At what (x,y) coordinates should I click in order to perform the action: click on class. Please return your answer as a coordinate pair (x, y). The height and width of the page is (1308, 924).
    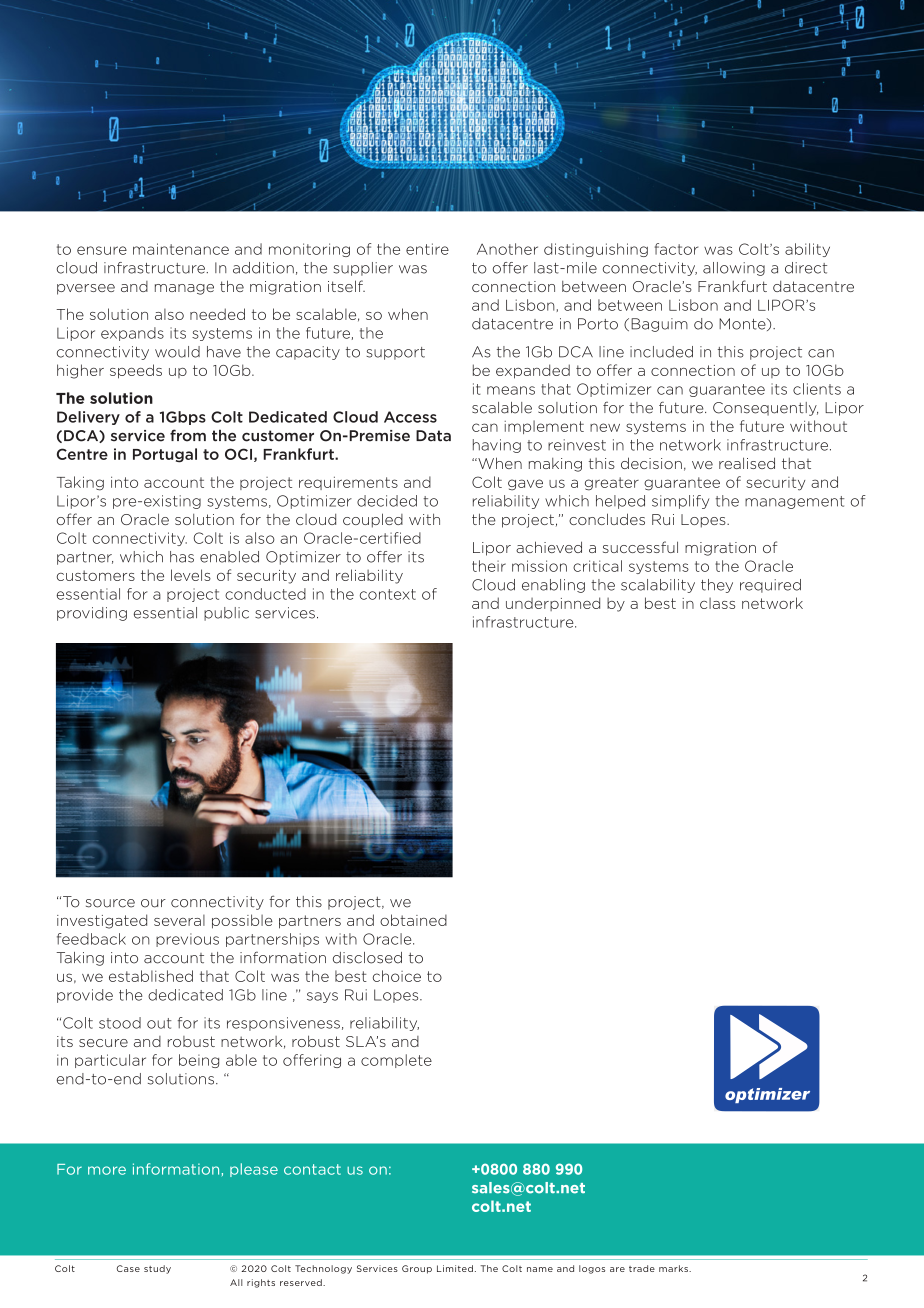
    Looking at the image, I should click on (717, 603).
